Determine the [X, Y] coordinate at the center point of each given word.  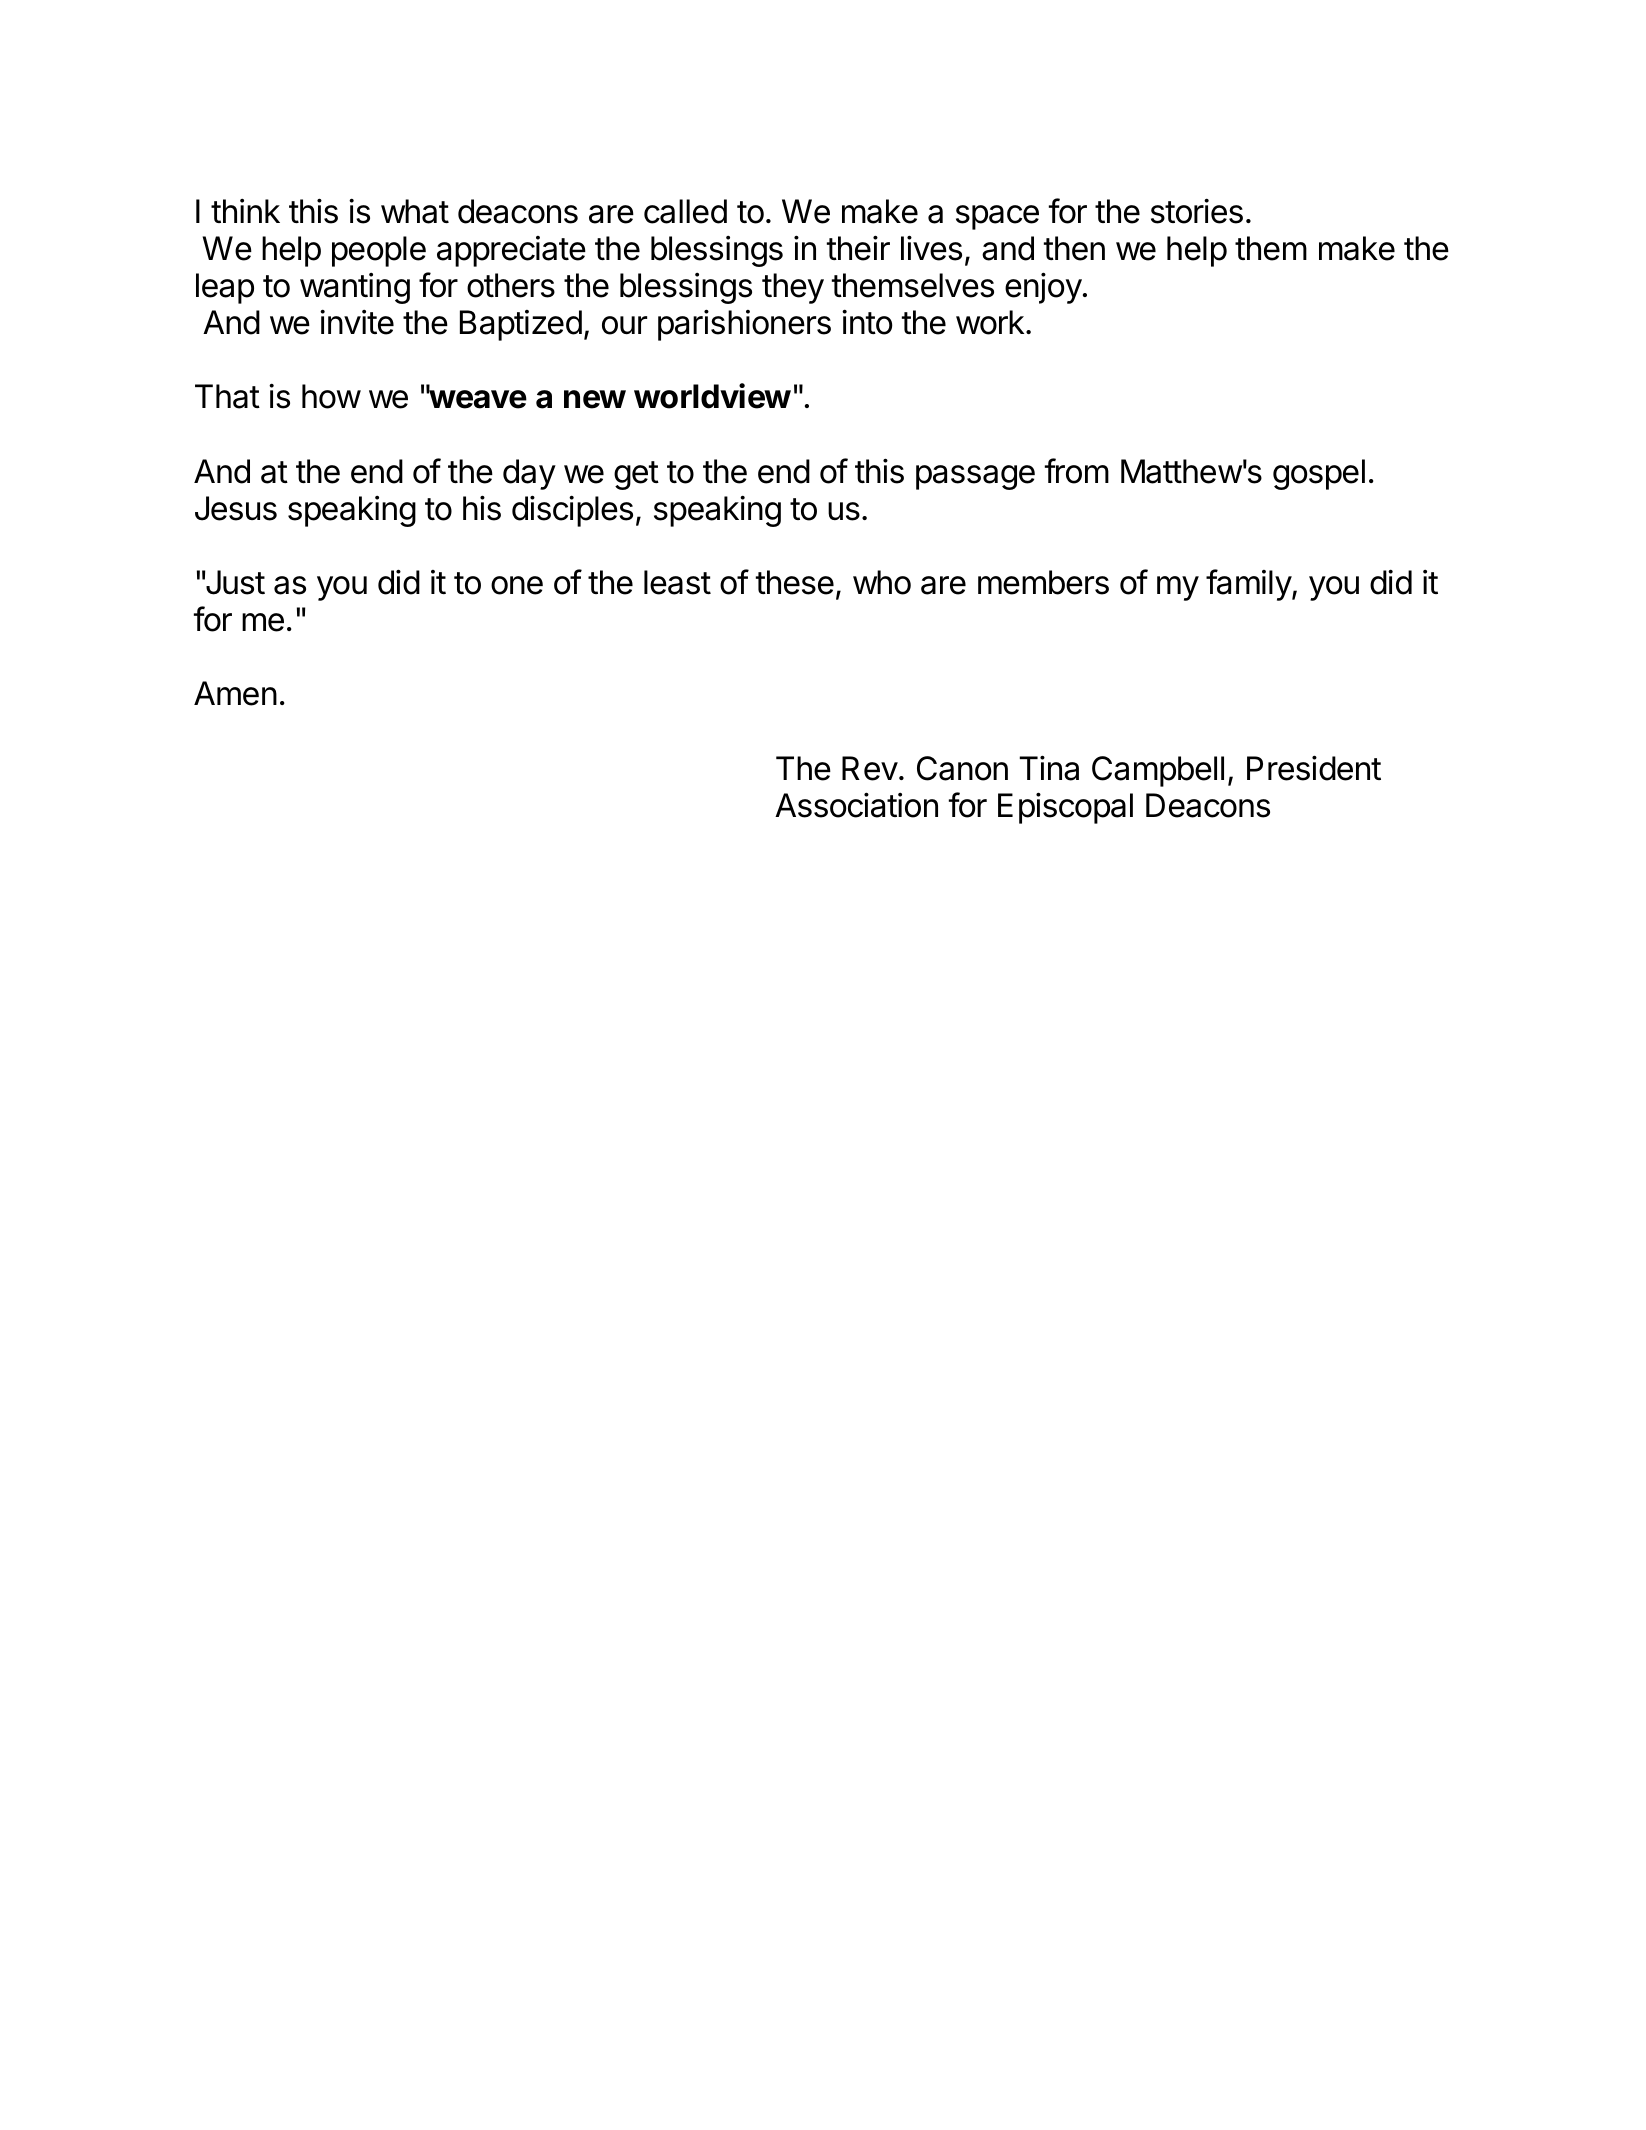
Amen [235, 693]
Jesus [236, 508]
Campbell [1158, 771]
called [685, 211]
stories [1197, 211]
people [379, 251]
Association [856, 805]
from [1077, 471]
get [636, 475]
